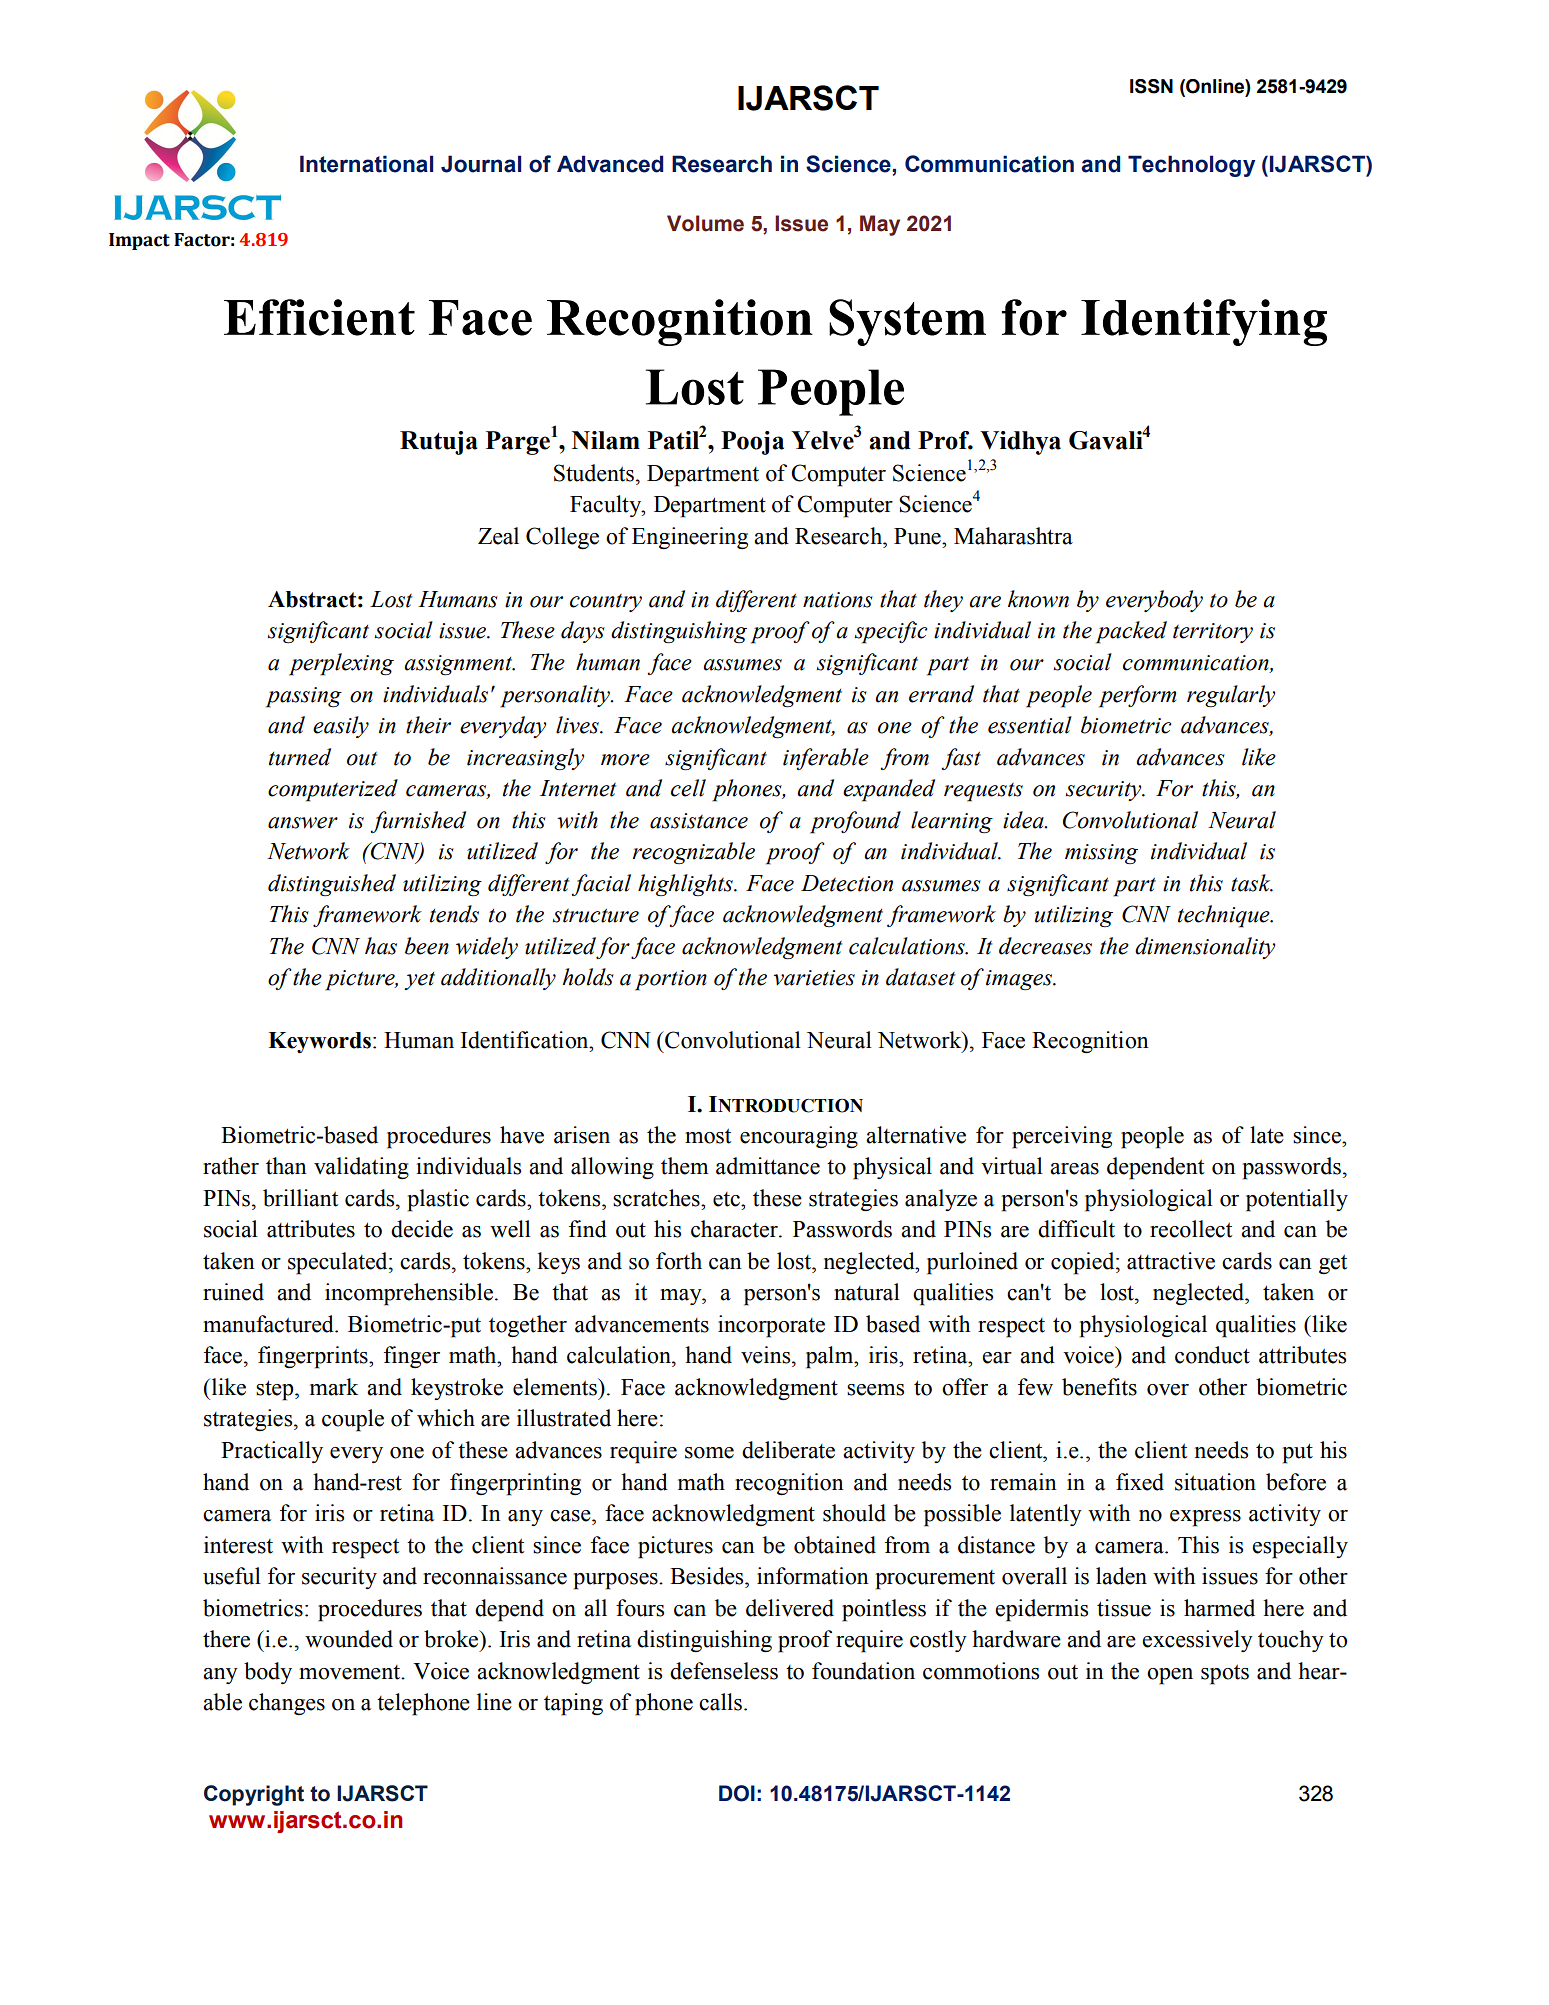 This document has height=2005, width=1549. What do you see at coordinates (254, 1795) in the document?
I see `Copyright` at bounding box center [254, 1795].
